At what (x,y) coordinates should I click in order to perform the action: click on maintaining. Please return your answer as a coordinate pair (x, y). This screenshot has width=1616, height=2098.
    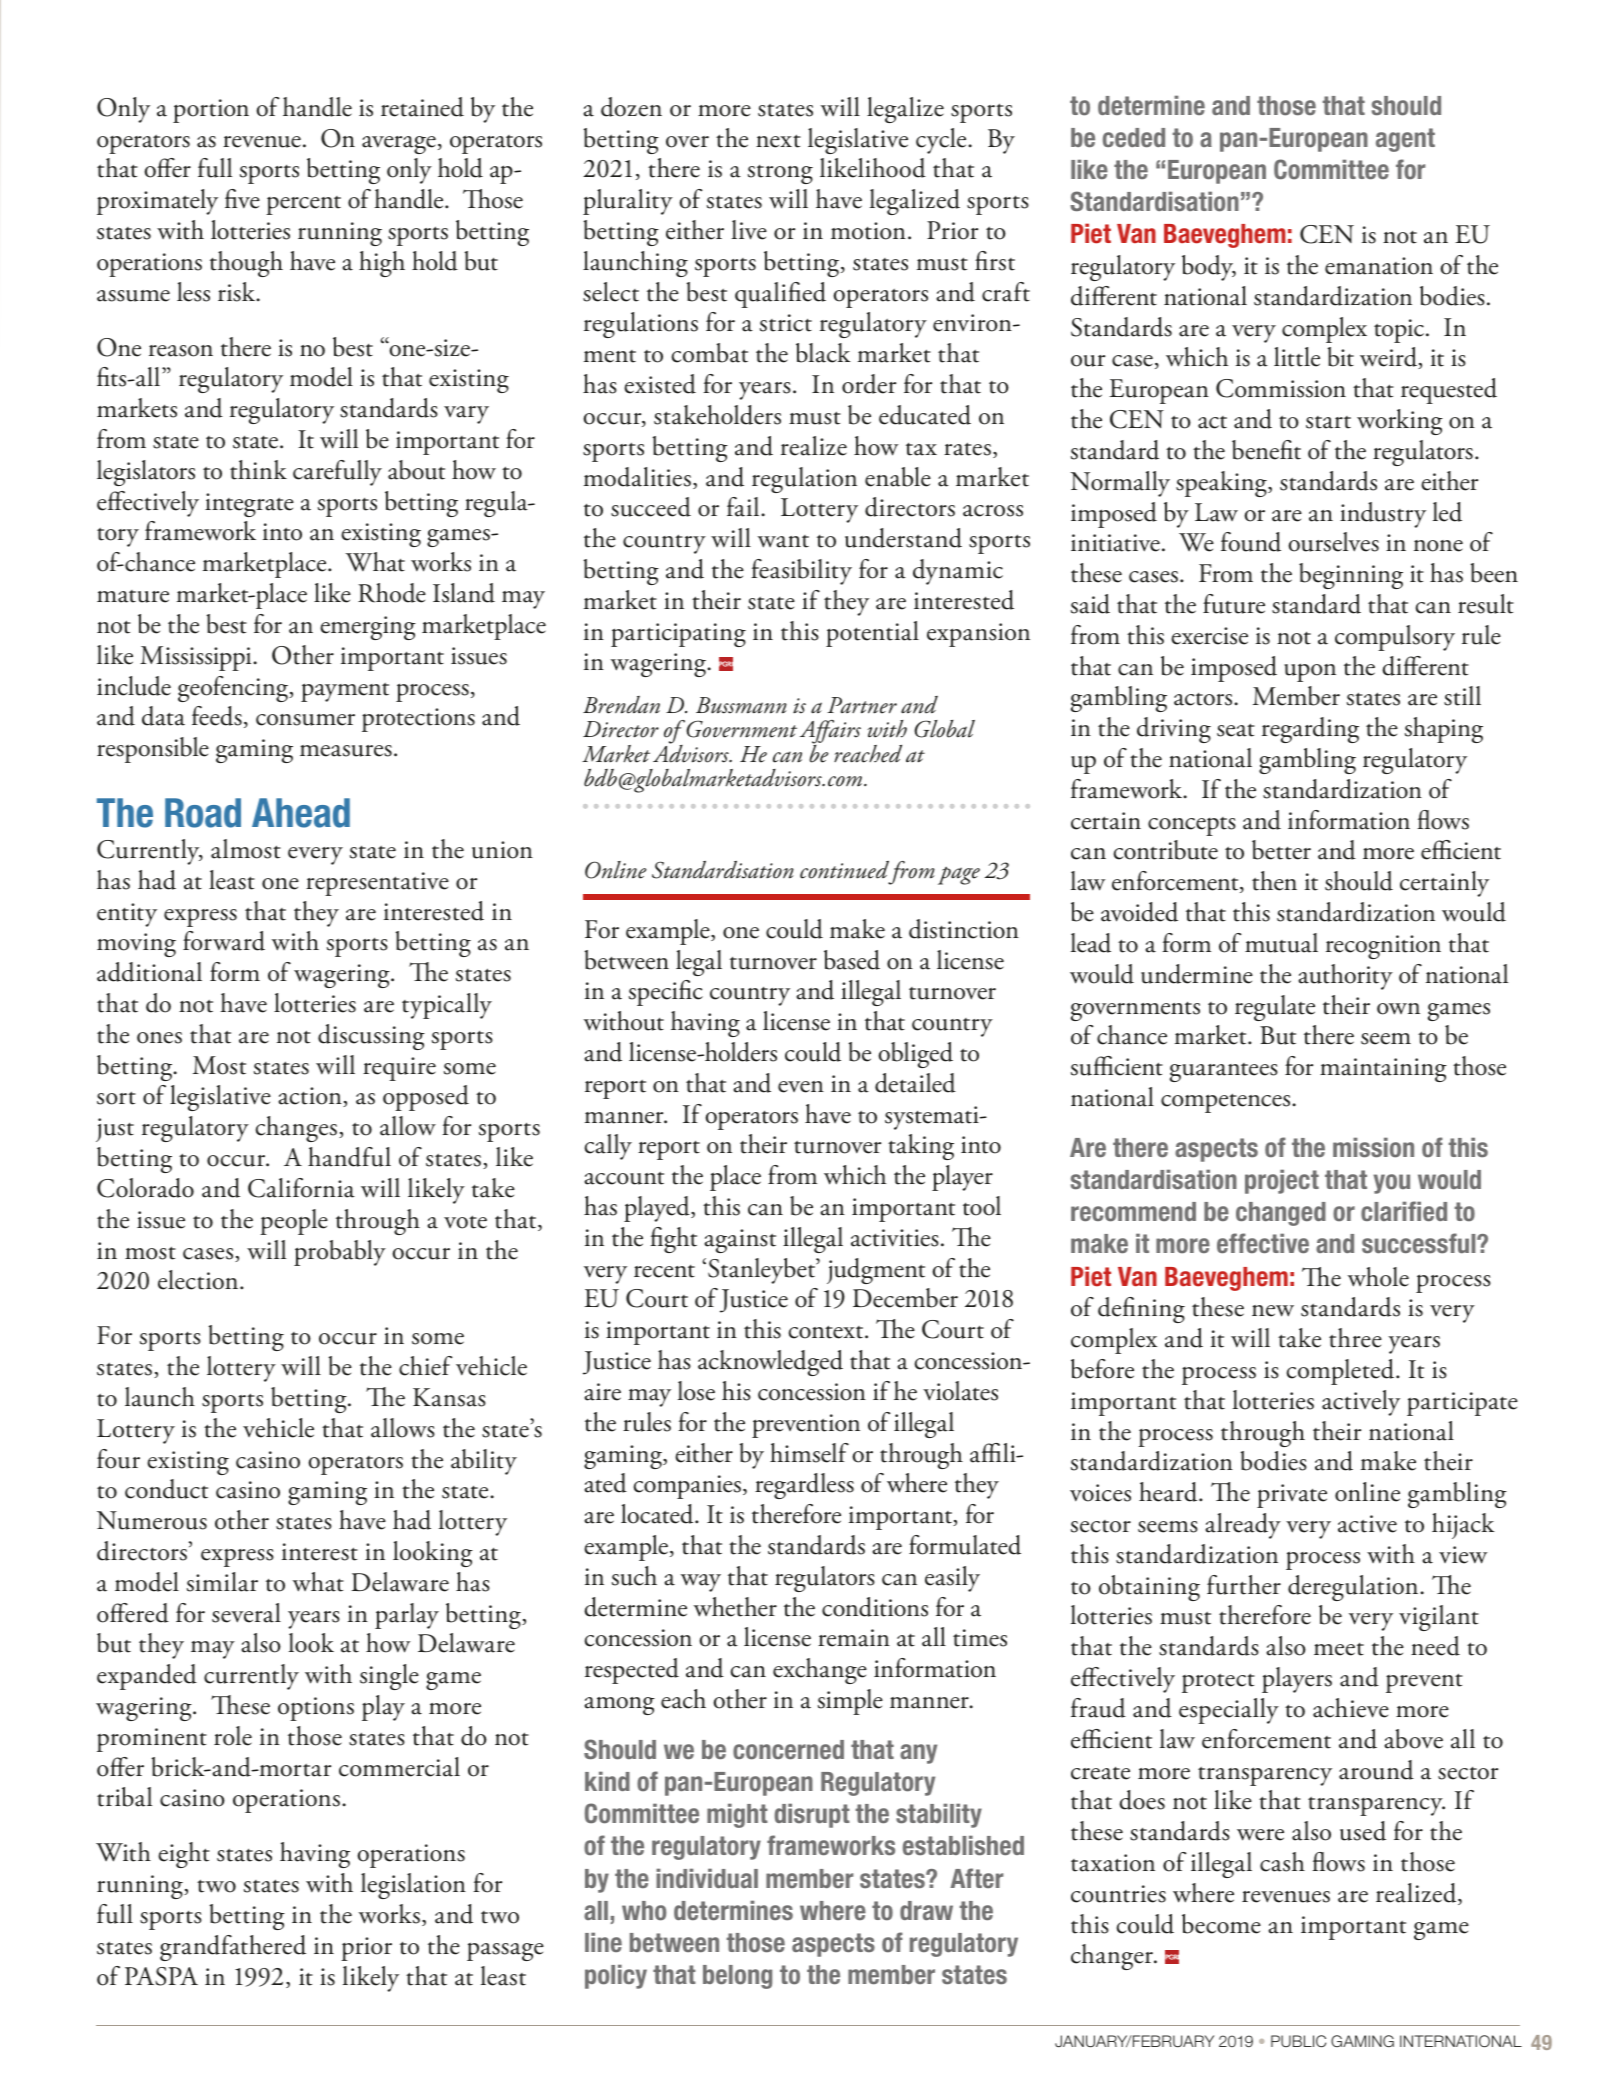
    Looking at the image, I should click on (1383, 1070).
